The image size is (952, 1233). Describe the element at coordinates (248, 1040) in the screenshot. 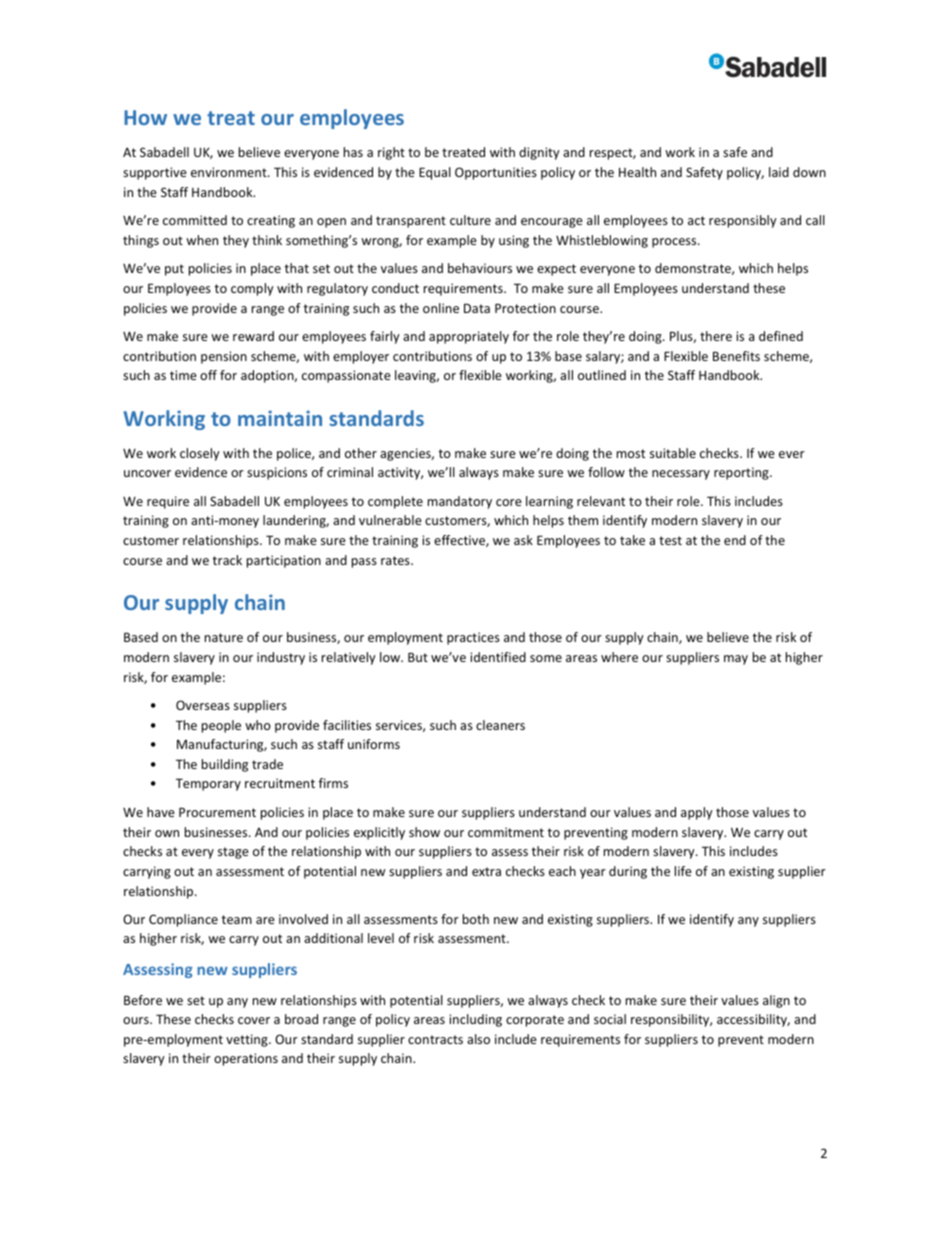

I see `vetting` at that location.
